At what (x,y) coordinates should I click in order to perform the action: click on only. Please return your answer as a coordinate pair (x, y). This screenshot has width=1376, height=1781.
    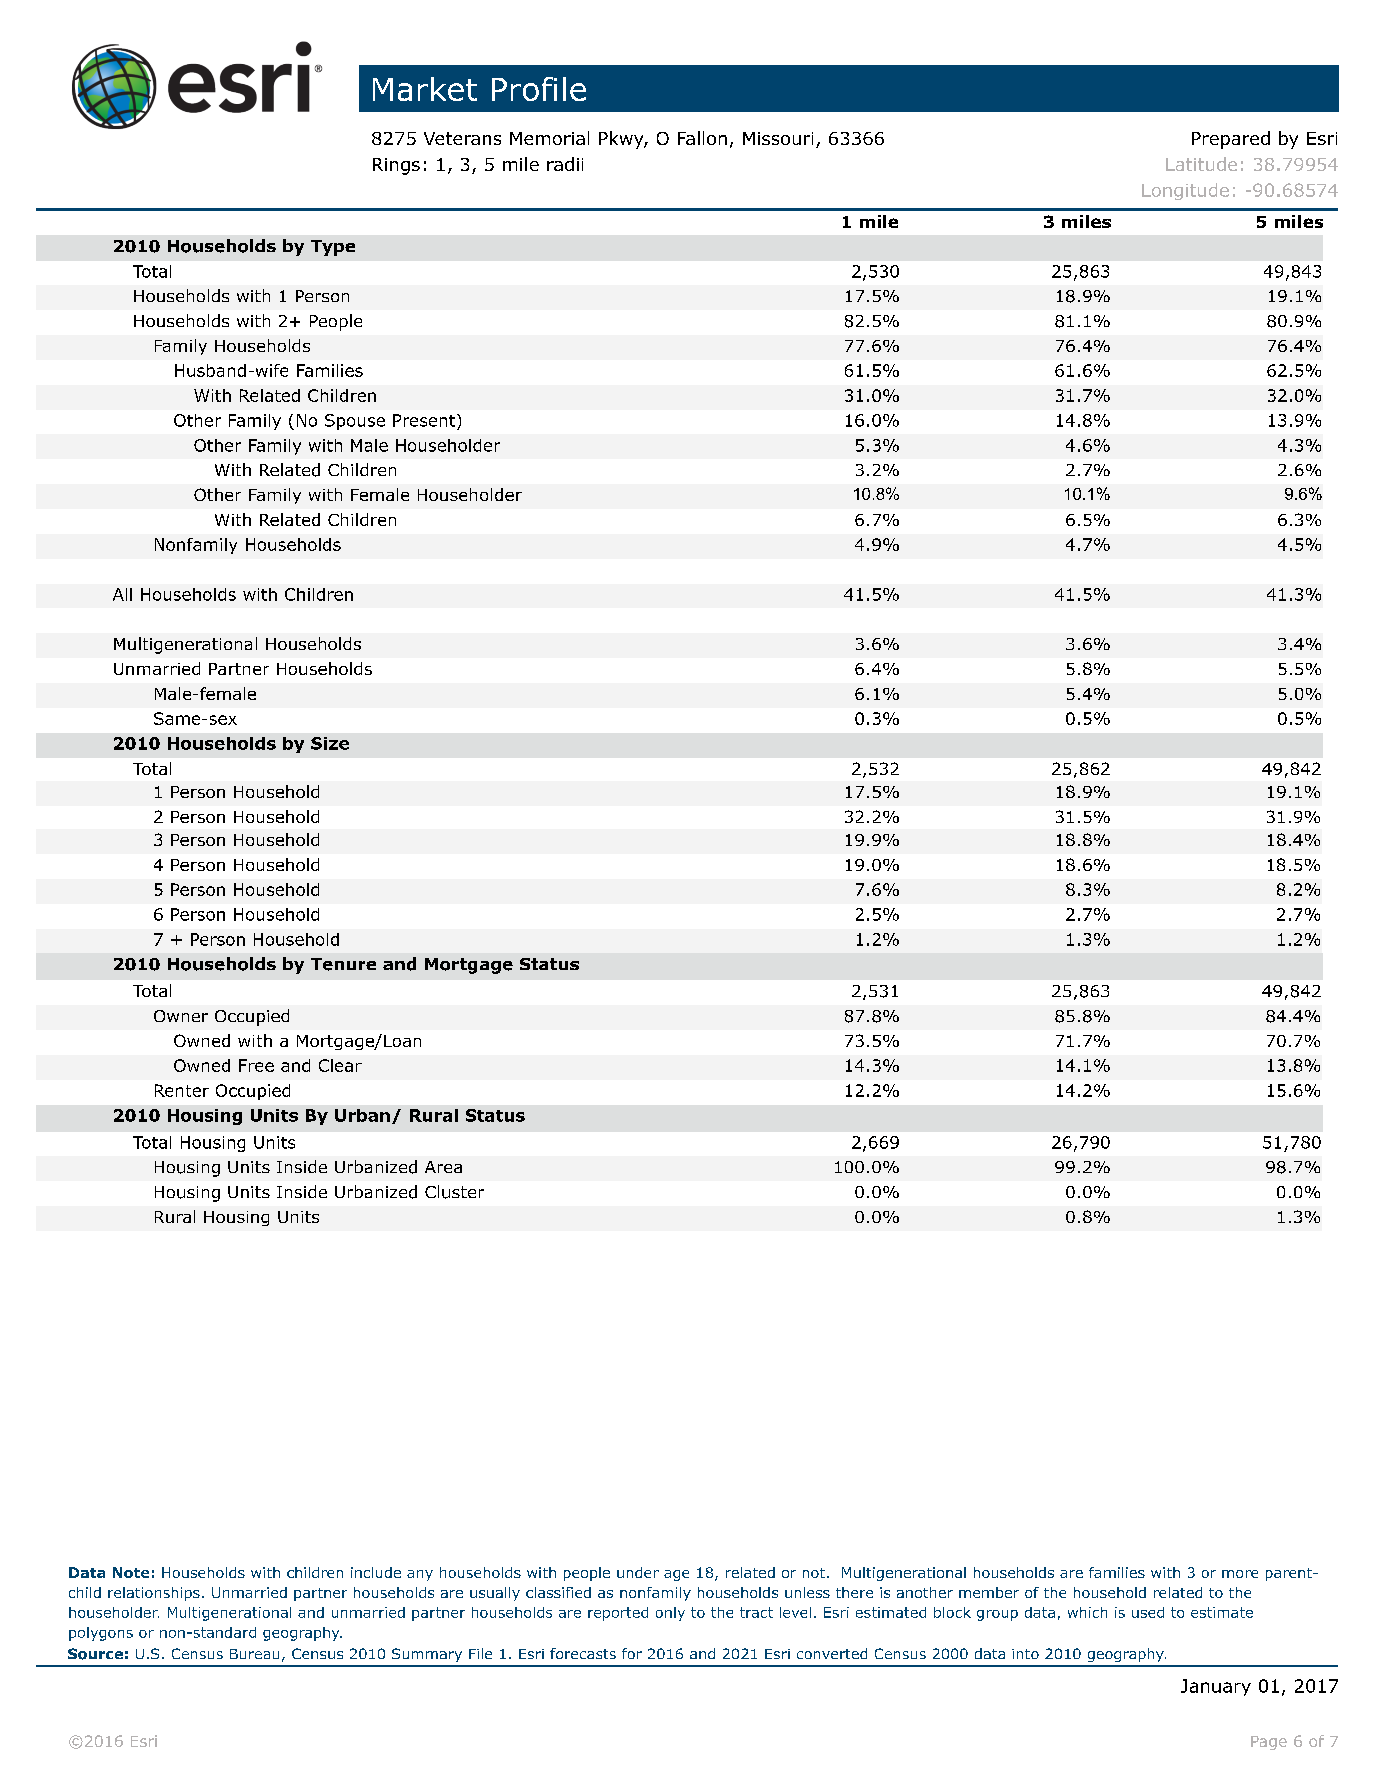
    Looking at the image, I should click on (670, 1614).
